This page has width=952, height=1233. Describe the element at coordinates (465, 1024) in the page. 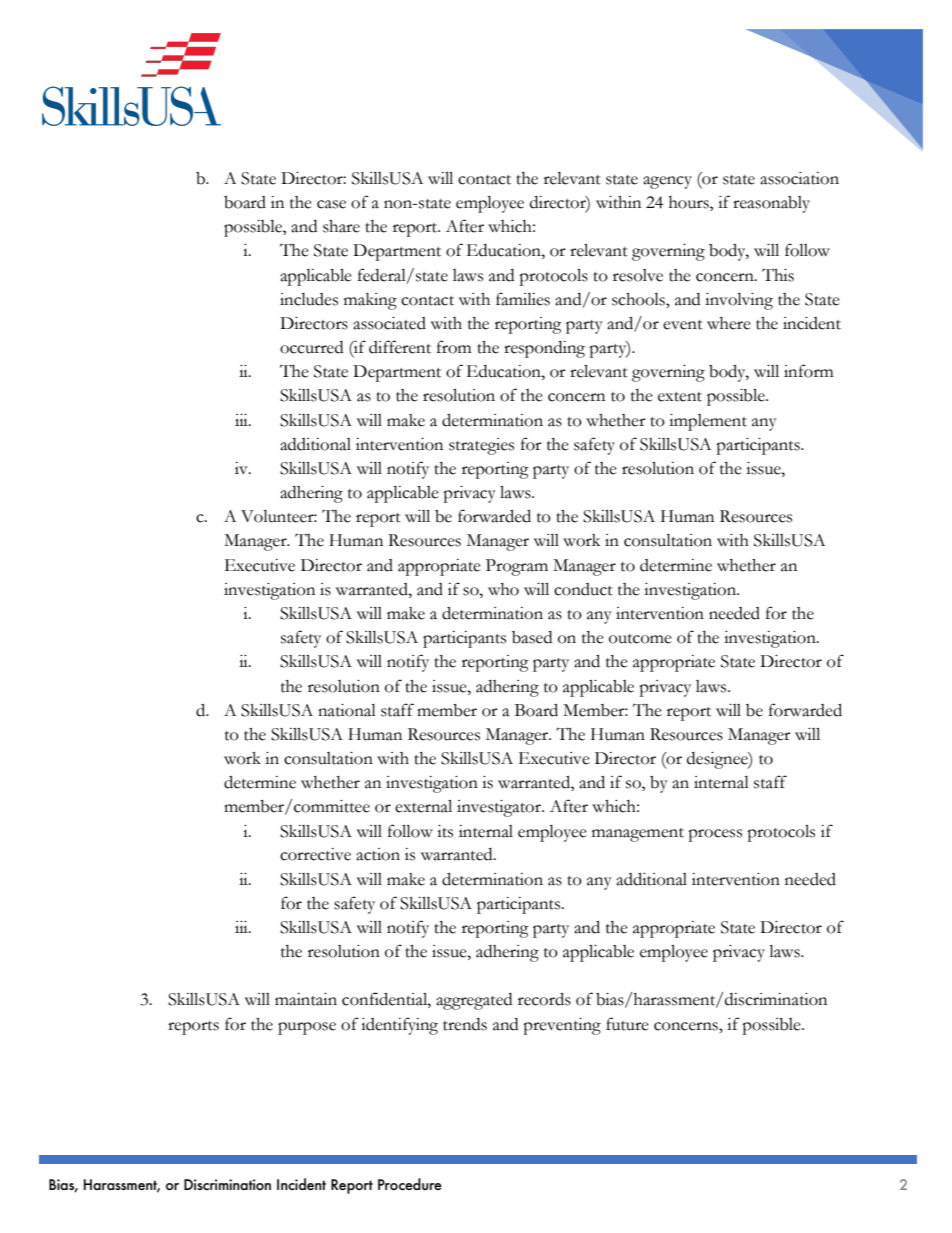

I see `trends` at that location.
